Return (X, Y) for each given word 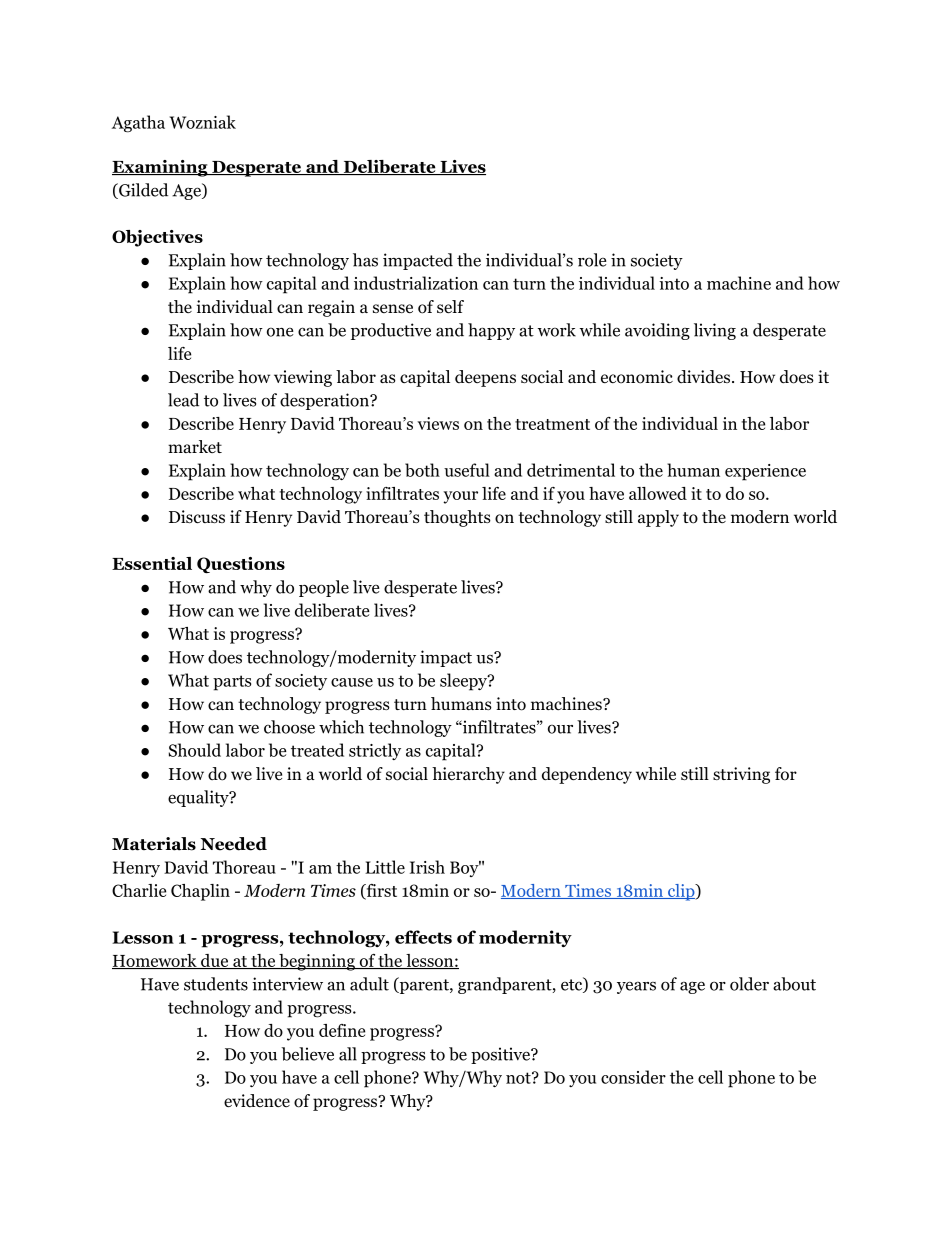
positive (501, 1055)
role (592, 260)
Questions (241, 565)
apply (658, 518)
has (365, 260)
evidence (257, 1101)
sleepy (464, 682)
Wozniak (203, 122)
